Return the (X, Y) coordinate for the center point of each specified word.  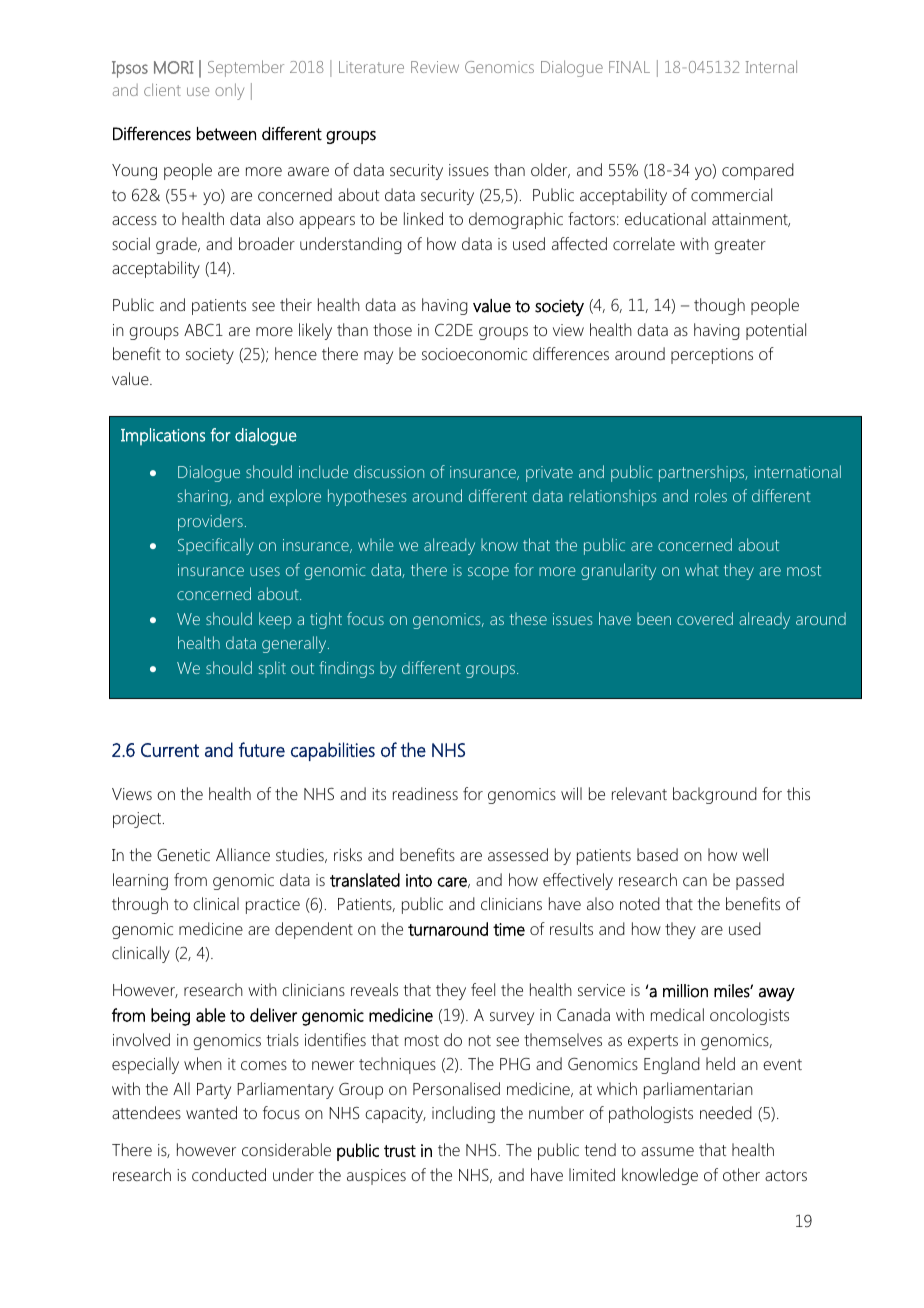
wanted (211, 1112)
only (229, 91)
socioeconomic (474, 354)
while (376, 544)
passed (760, 881)
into (419, 880)
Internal (771, 66)
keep (275, 620)
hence (296, 353)
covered (705, 618)
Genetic (183, 854)
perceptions (712, 356)
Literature (371, 67)
